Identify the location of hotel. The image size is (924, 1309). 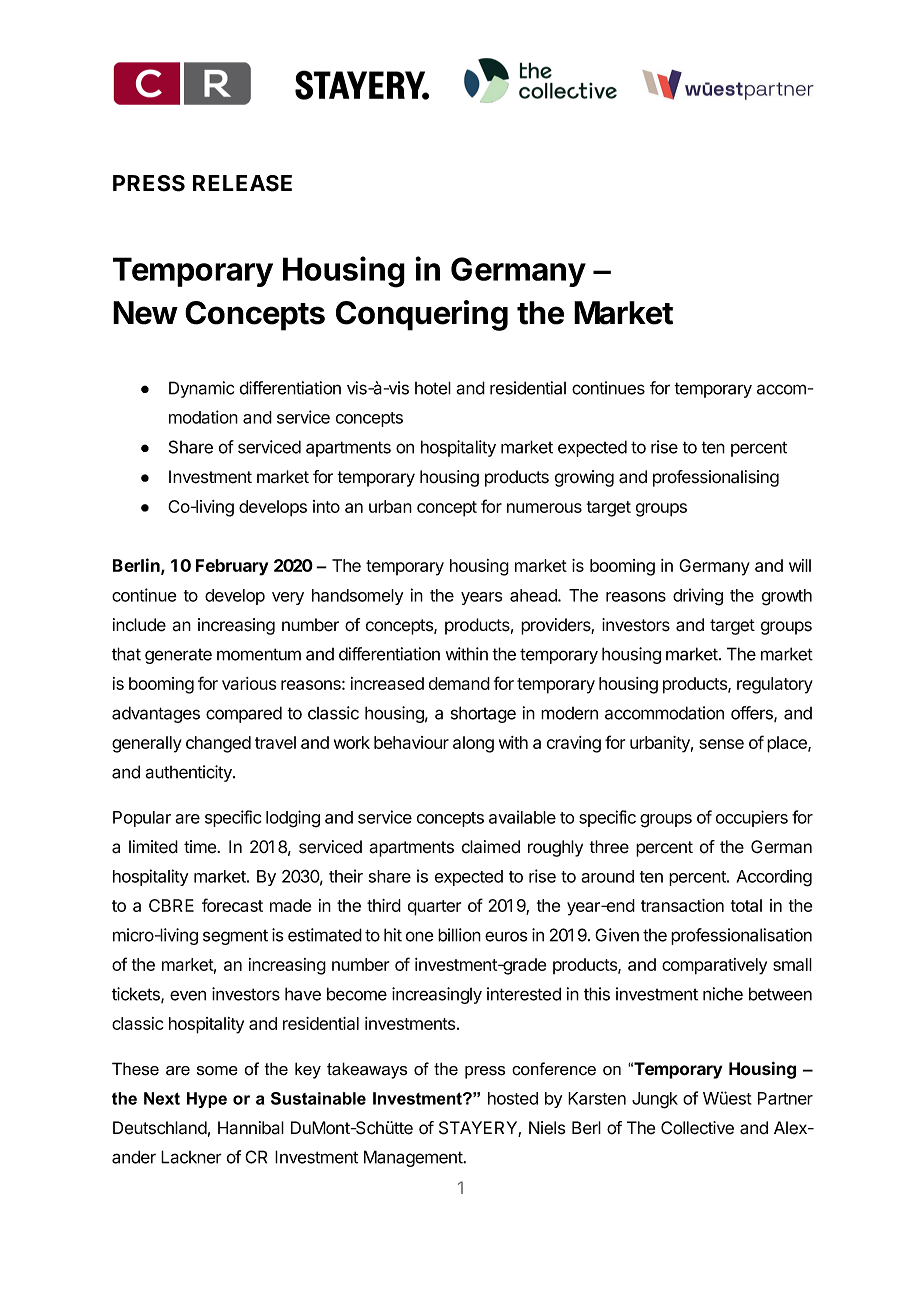
(433, 388).
